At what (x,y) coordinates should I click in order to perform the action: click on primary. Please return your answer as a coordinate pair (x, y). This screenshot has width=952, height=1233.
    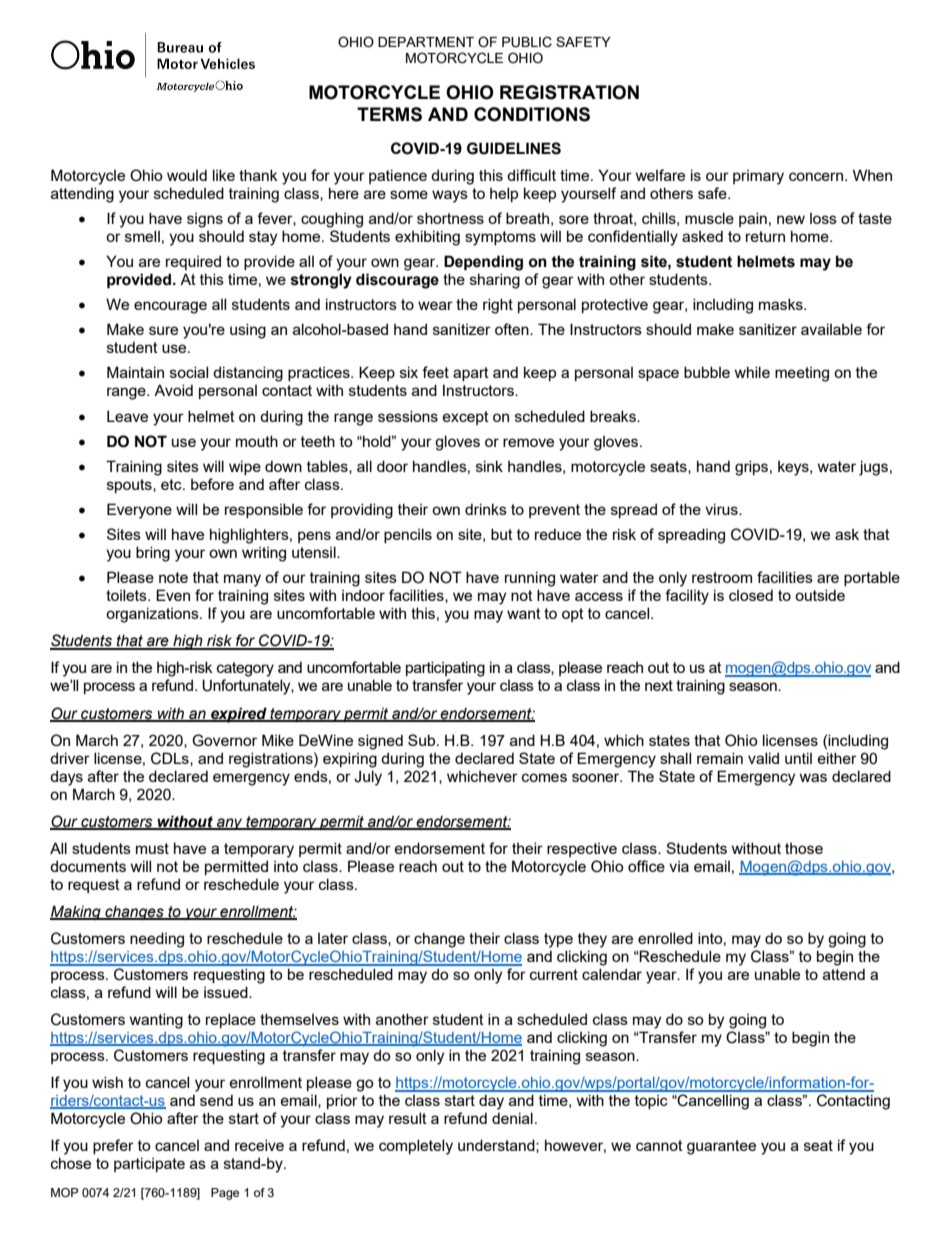
    Looking at the image, I should click on (758, 177).
